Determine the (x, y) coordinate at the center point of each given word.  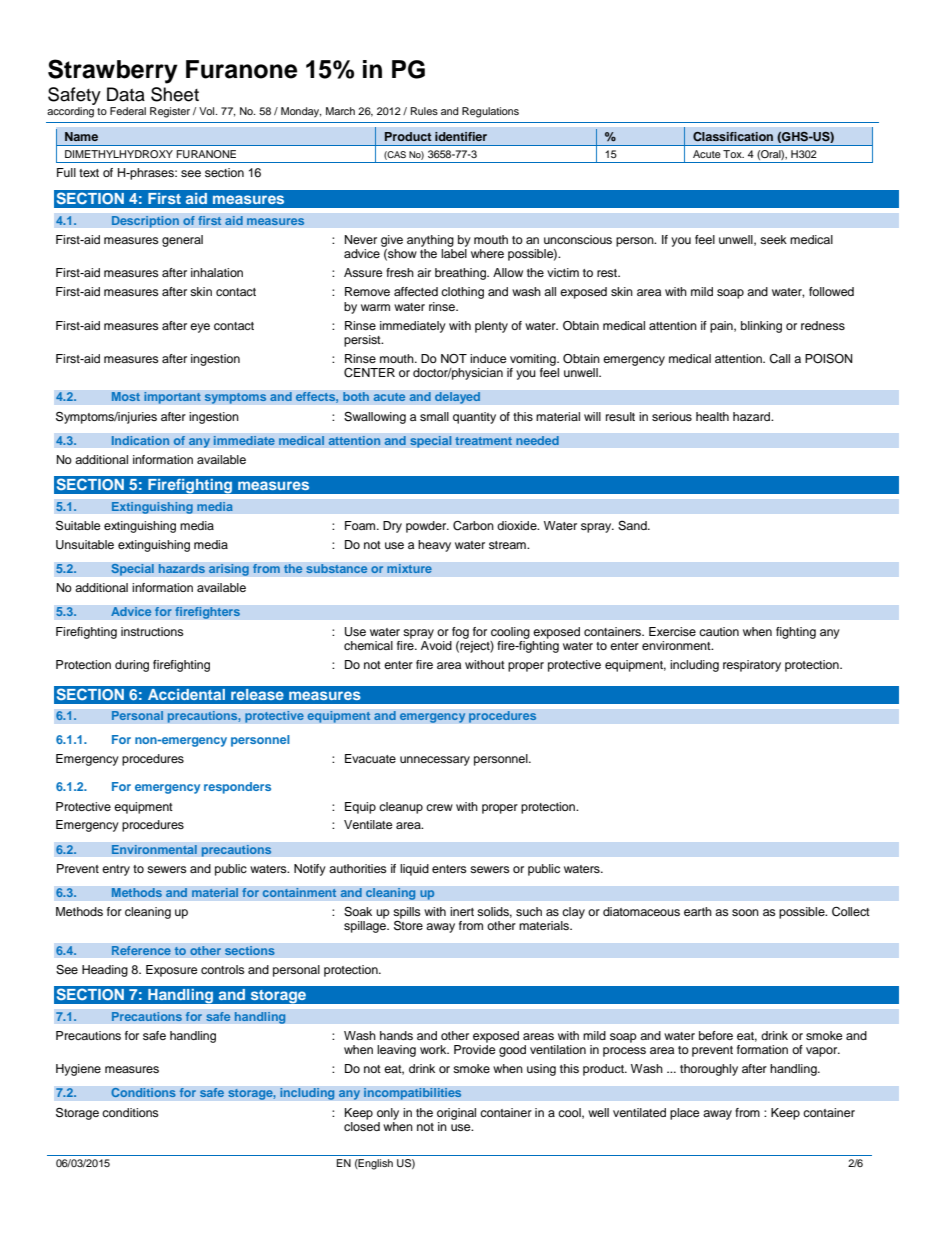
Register (170, 112)
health (712, 416)
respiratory (752, 666)
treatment (483, 441)
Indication (140, 441)
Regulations (490, 112)
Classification (733, 137)
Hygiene (78, 1070)
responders (237, 788)
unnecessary (435, 761)
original (456, 1114)
